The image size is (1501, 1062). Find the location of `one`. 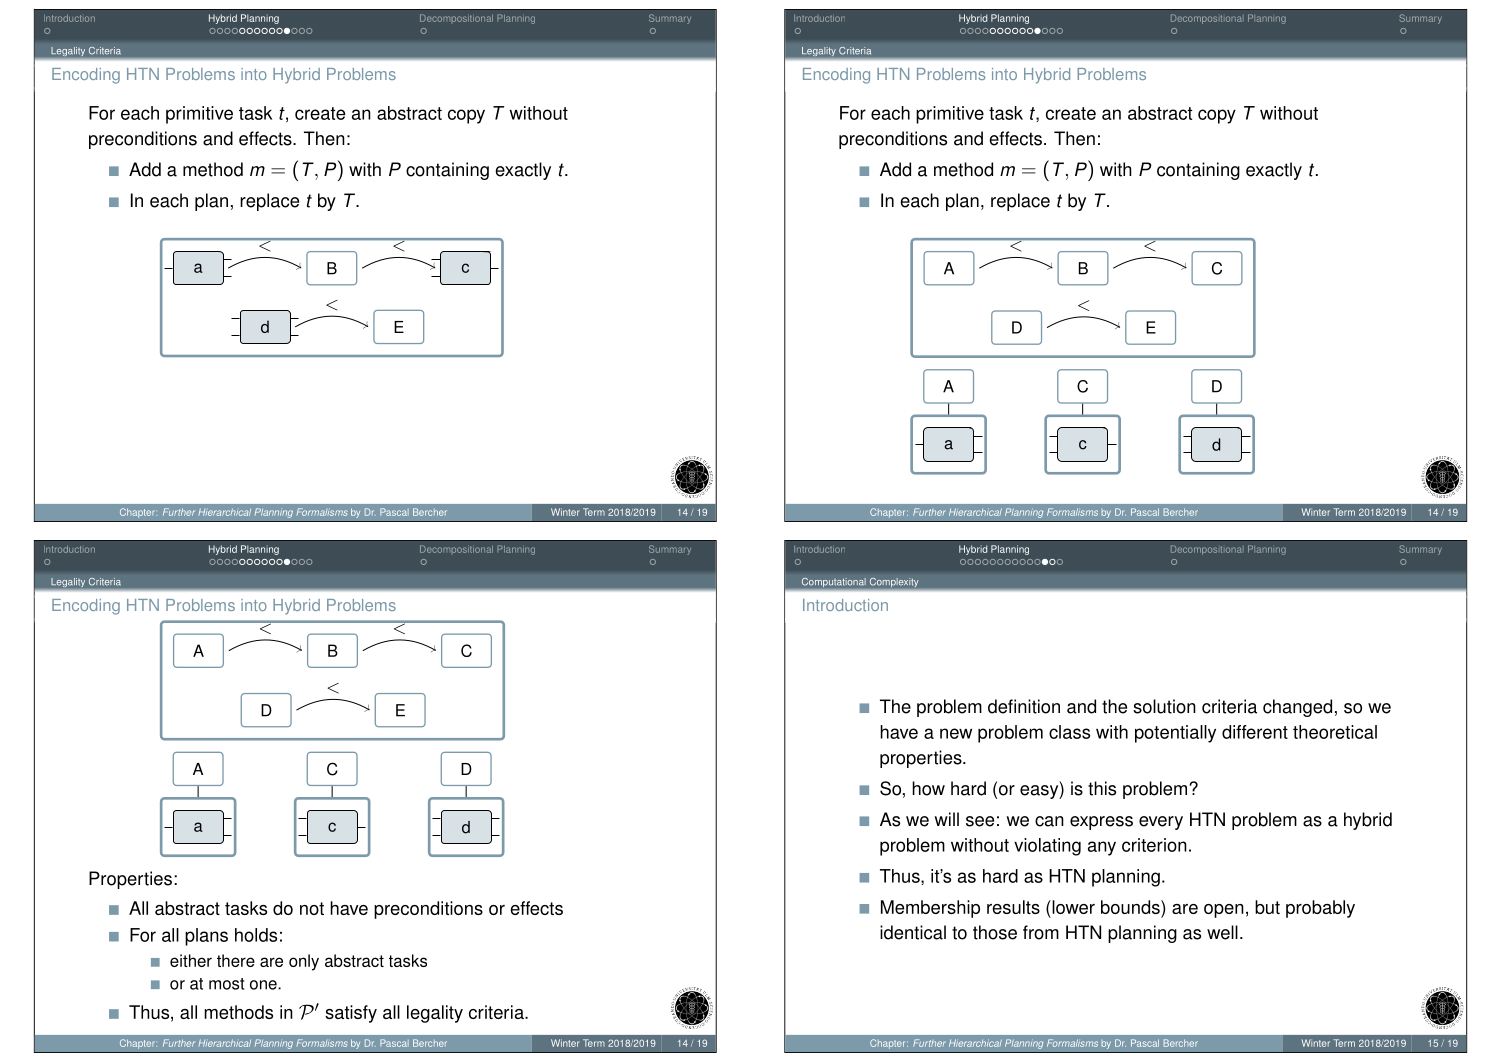

one is located at coordinates (264, 985).
